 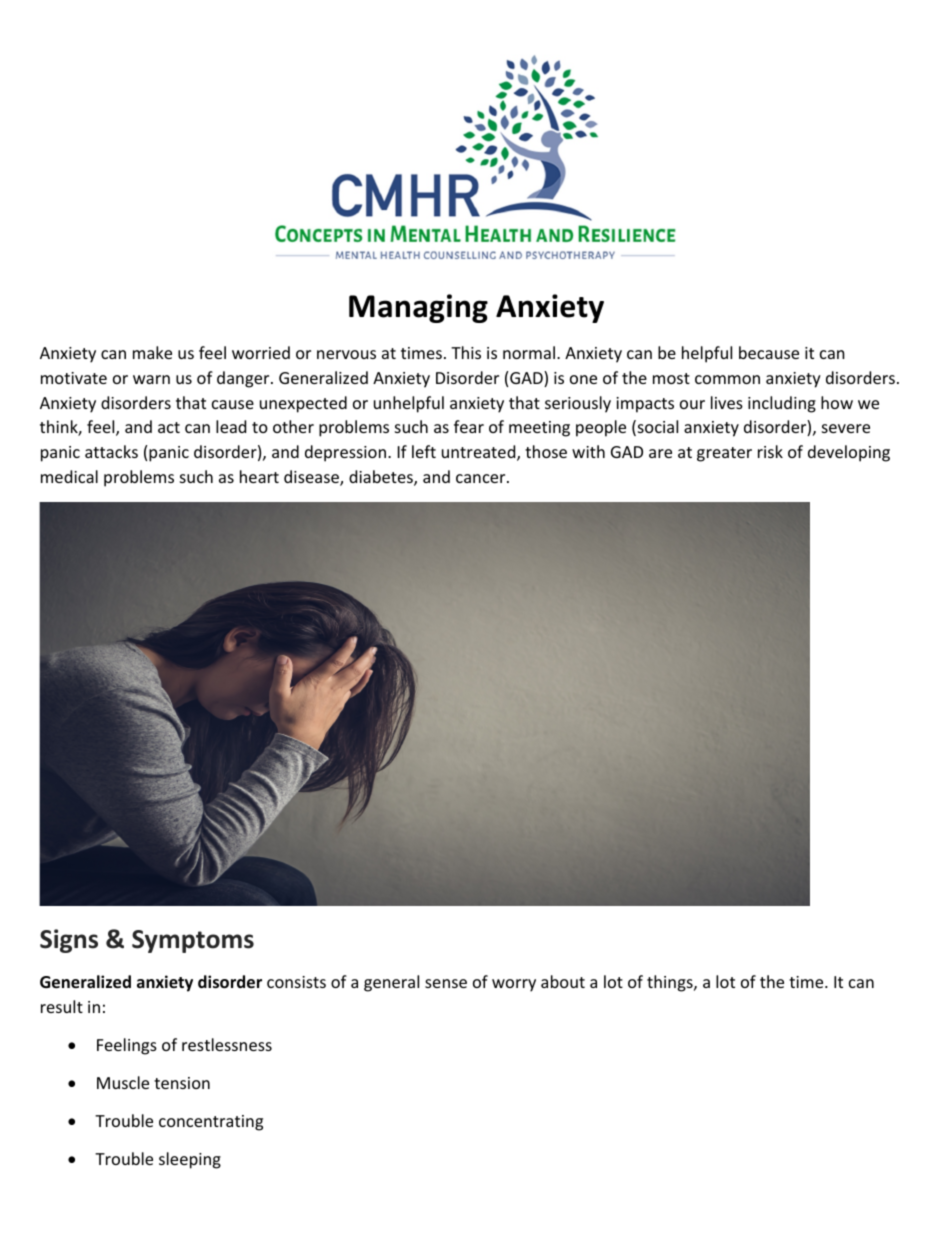 What do you see at coordinates (563, 981) in the screenshot?
I see `about` at bounding box center [563, 981].
